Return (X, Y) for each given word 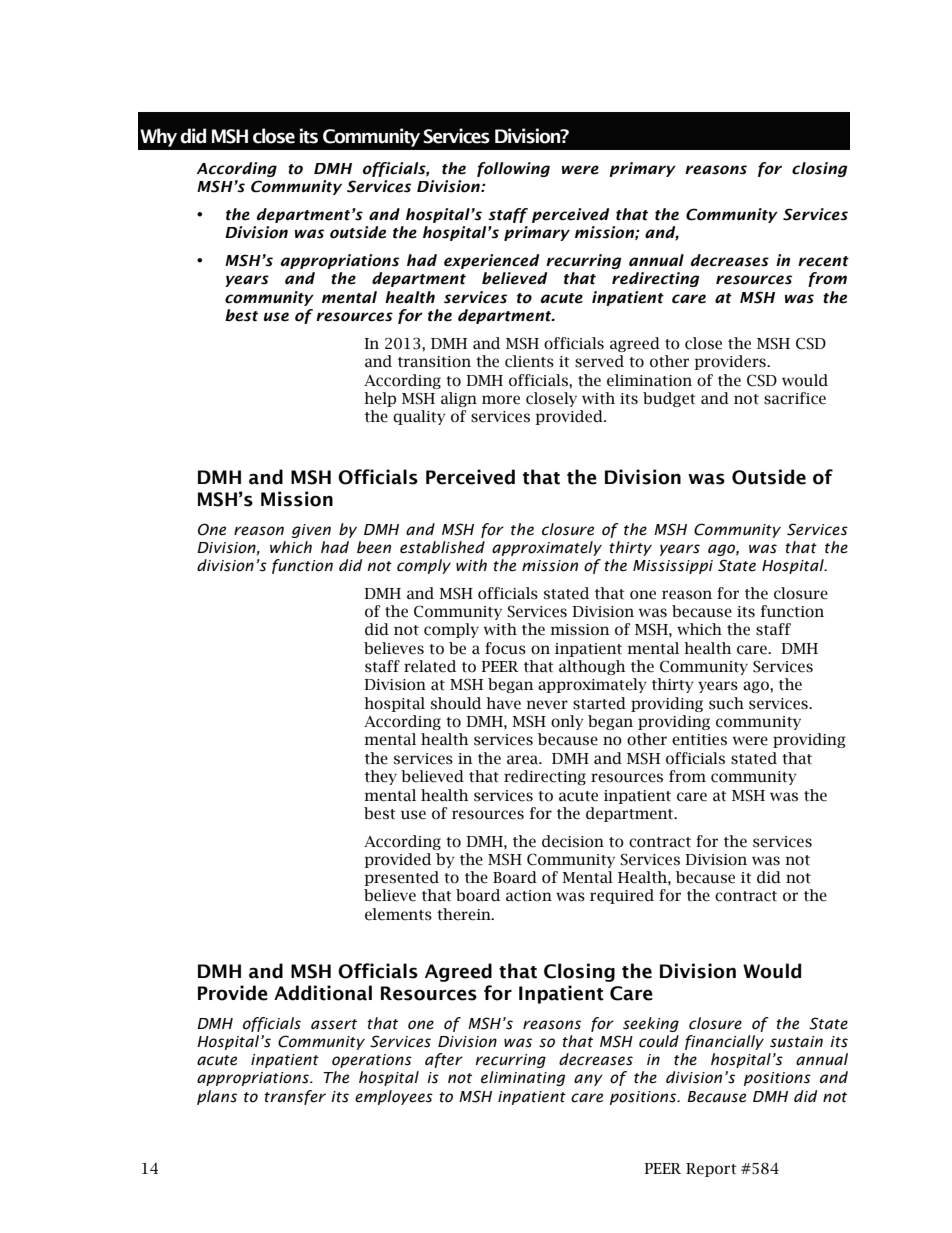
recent (823, 261)
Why (158, 137)
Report (711, 1170)
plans (217, 1097)
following (513, 169)
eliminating (523, 1078)
